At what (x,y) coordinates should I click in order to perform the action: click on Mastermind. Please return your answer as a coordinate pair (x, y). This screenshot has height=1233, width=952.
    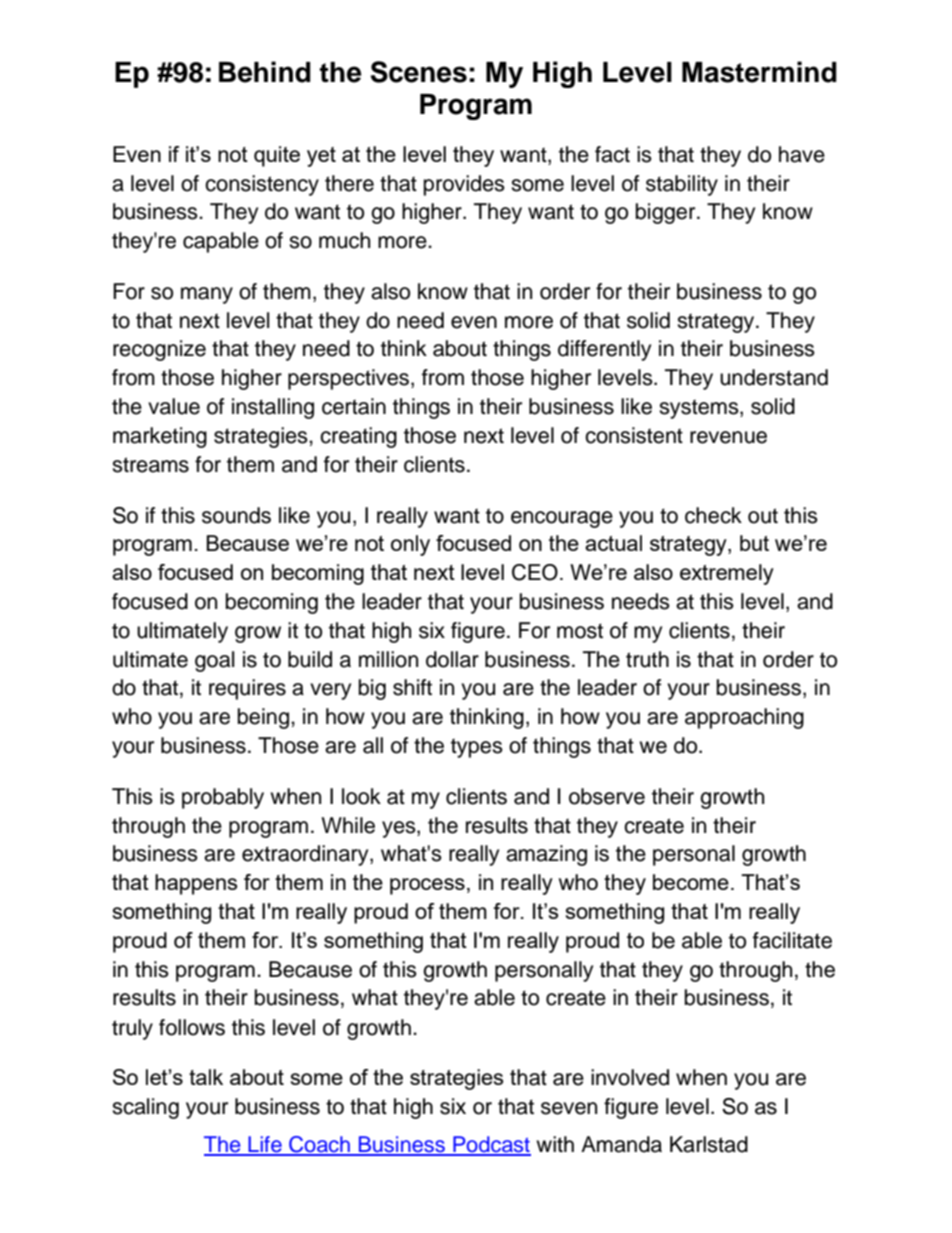
    Looking at the image, I should click on (759, 72).
